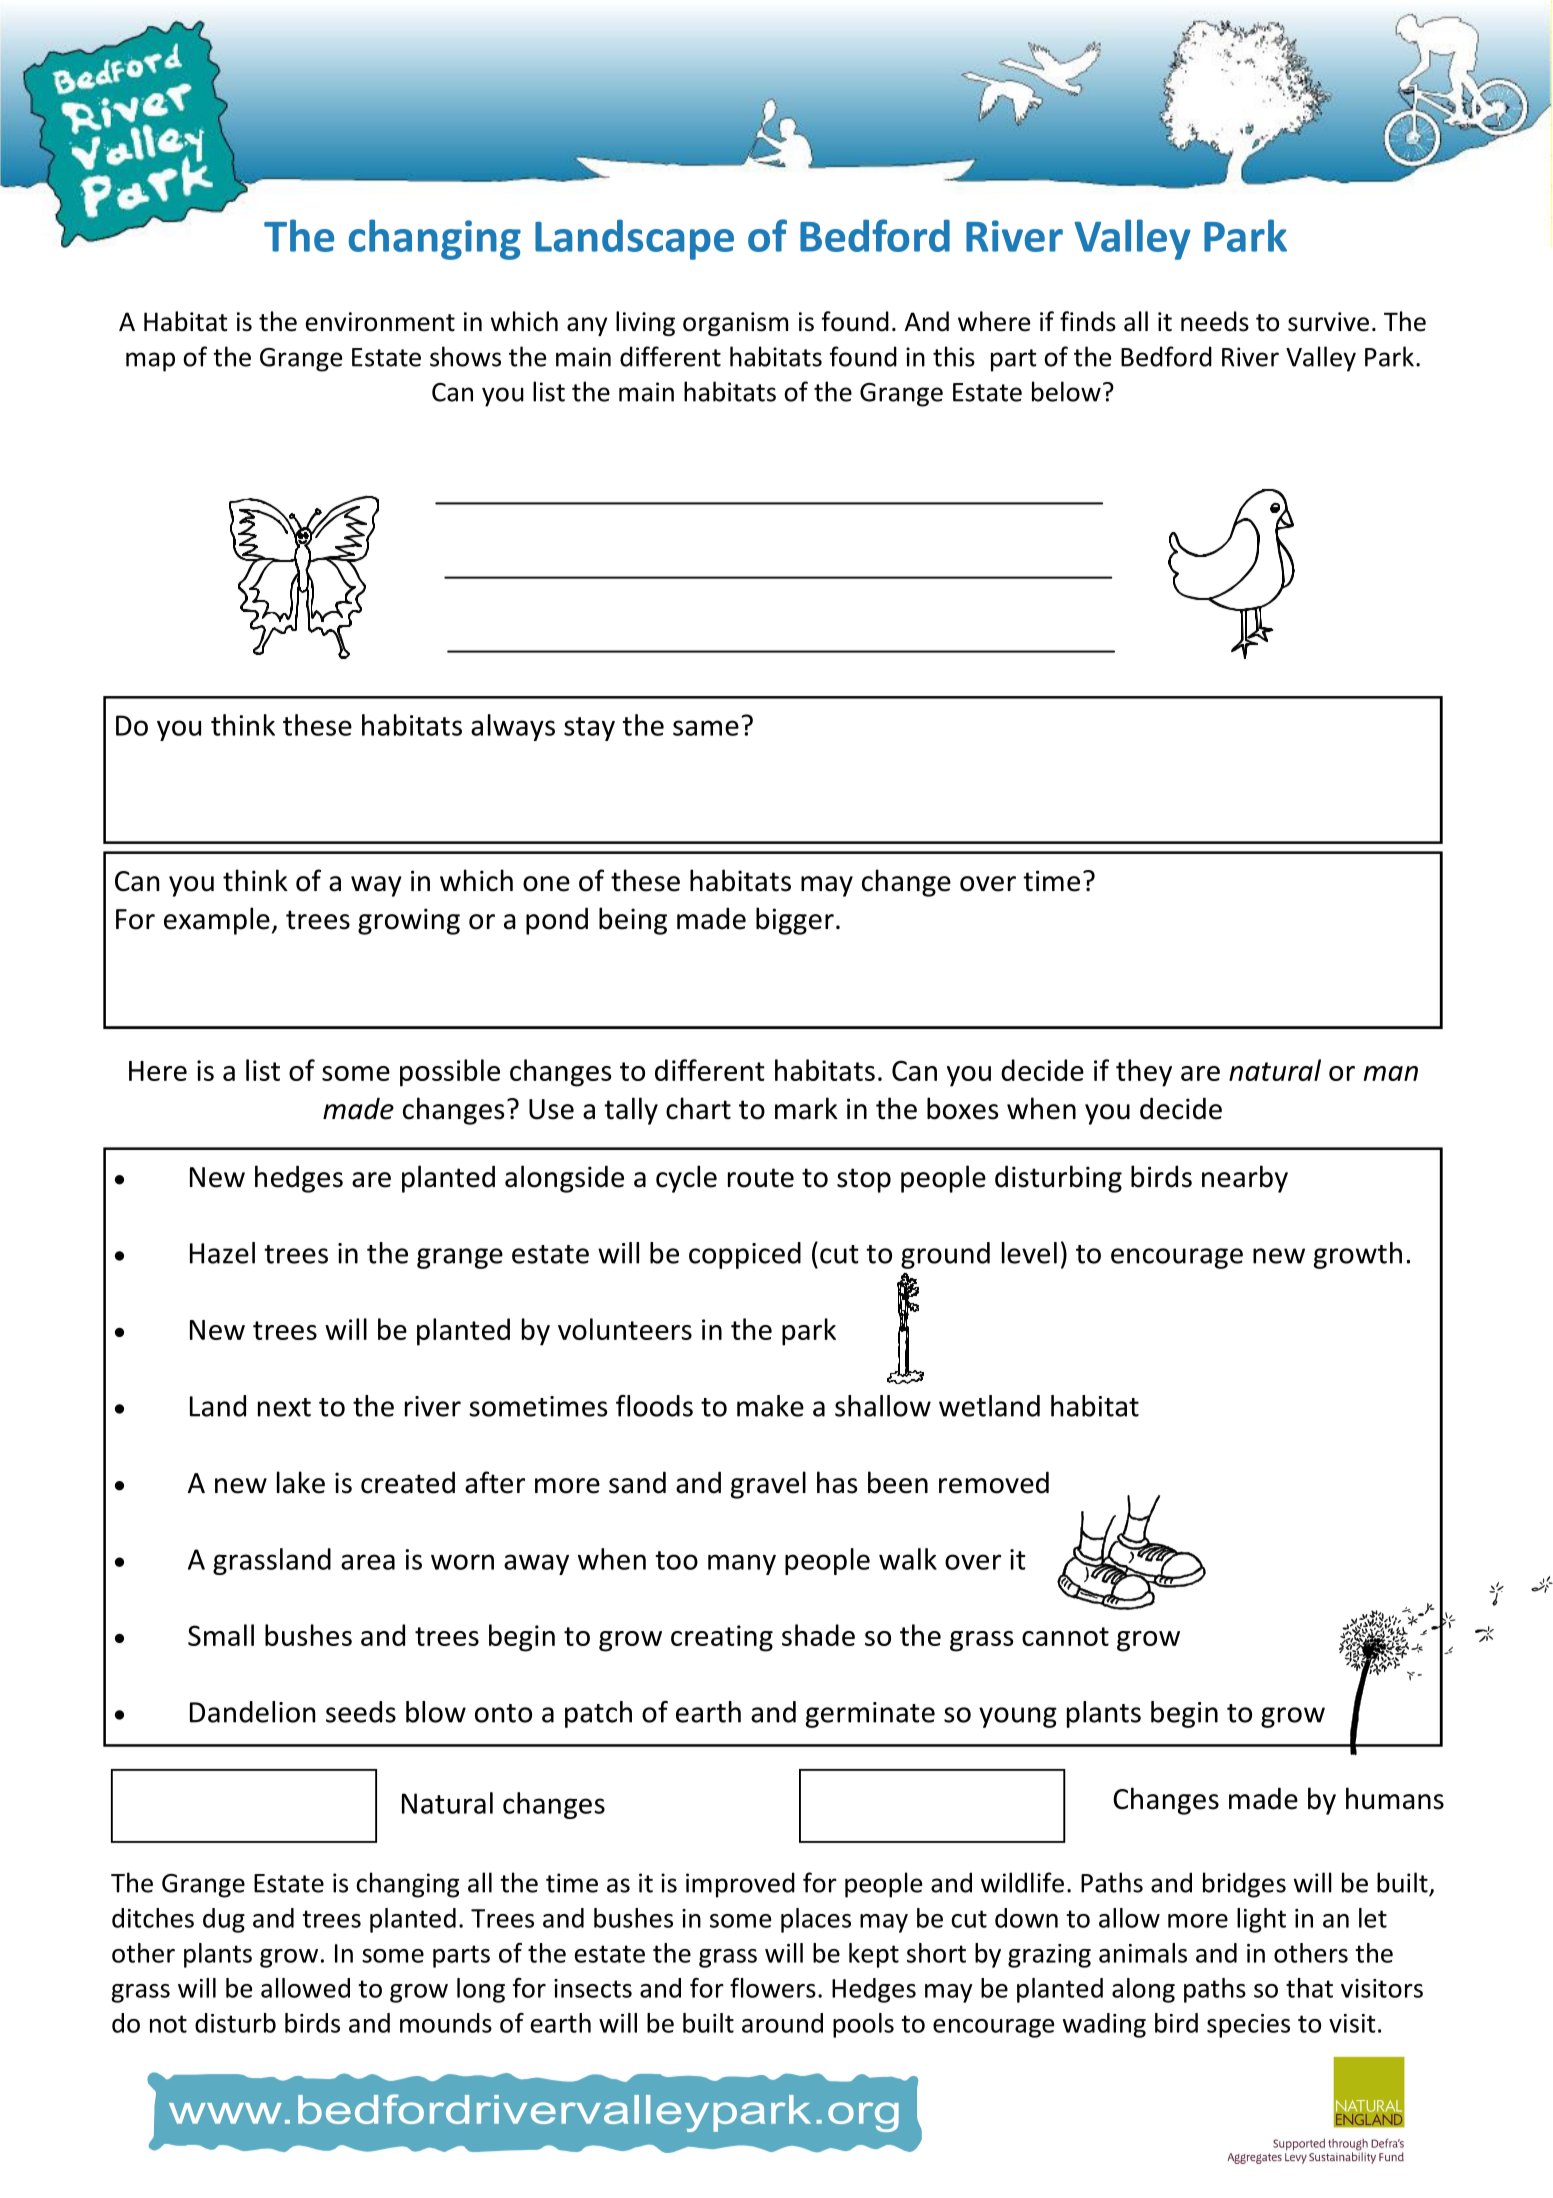  Describe the element at coordinates (224, 1920) in the screenshot. I see `dug` at that location.
